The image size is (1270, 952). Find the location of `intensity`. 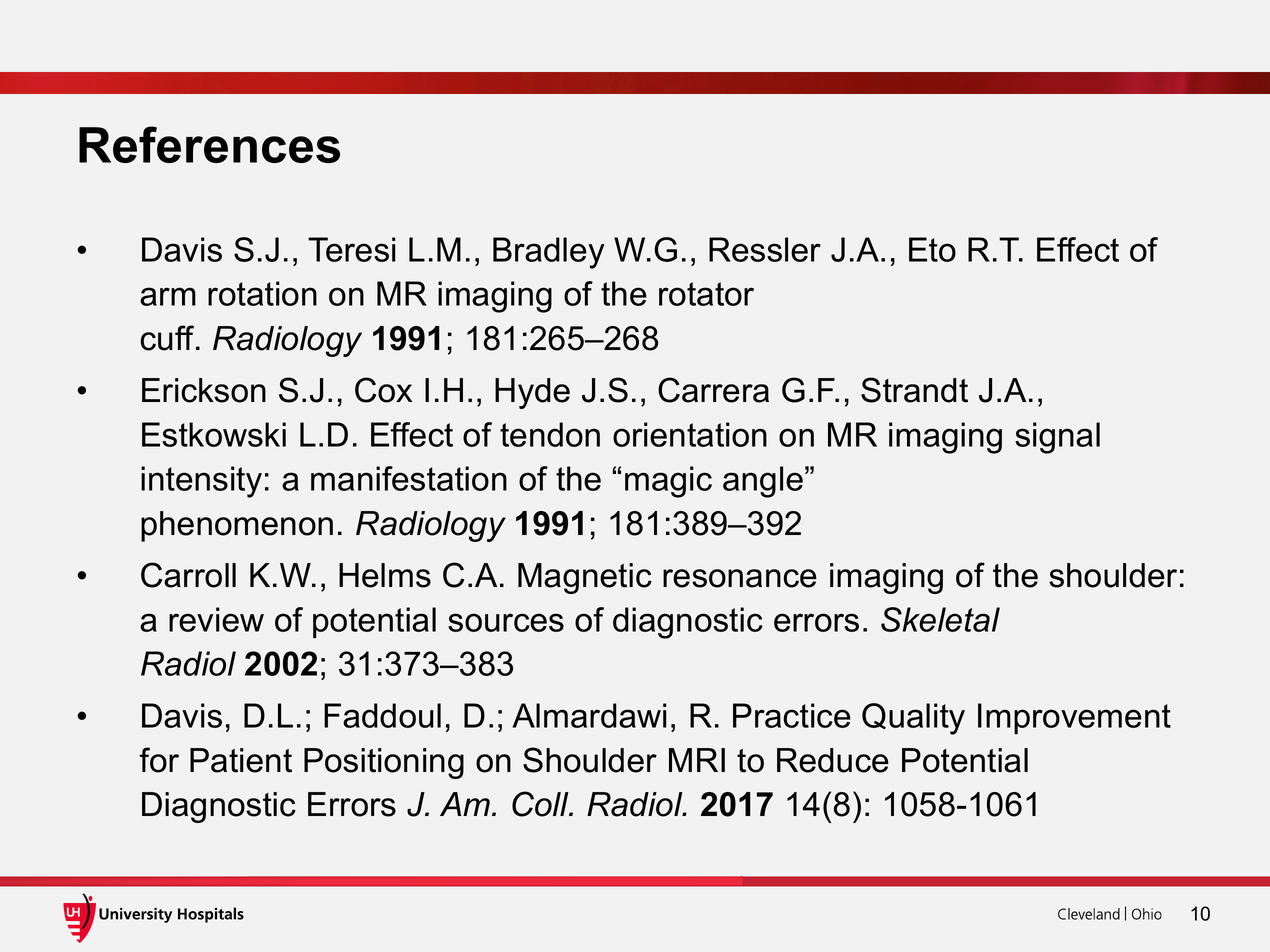

intensity is located at coordinates (201, 482).
